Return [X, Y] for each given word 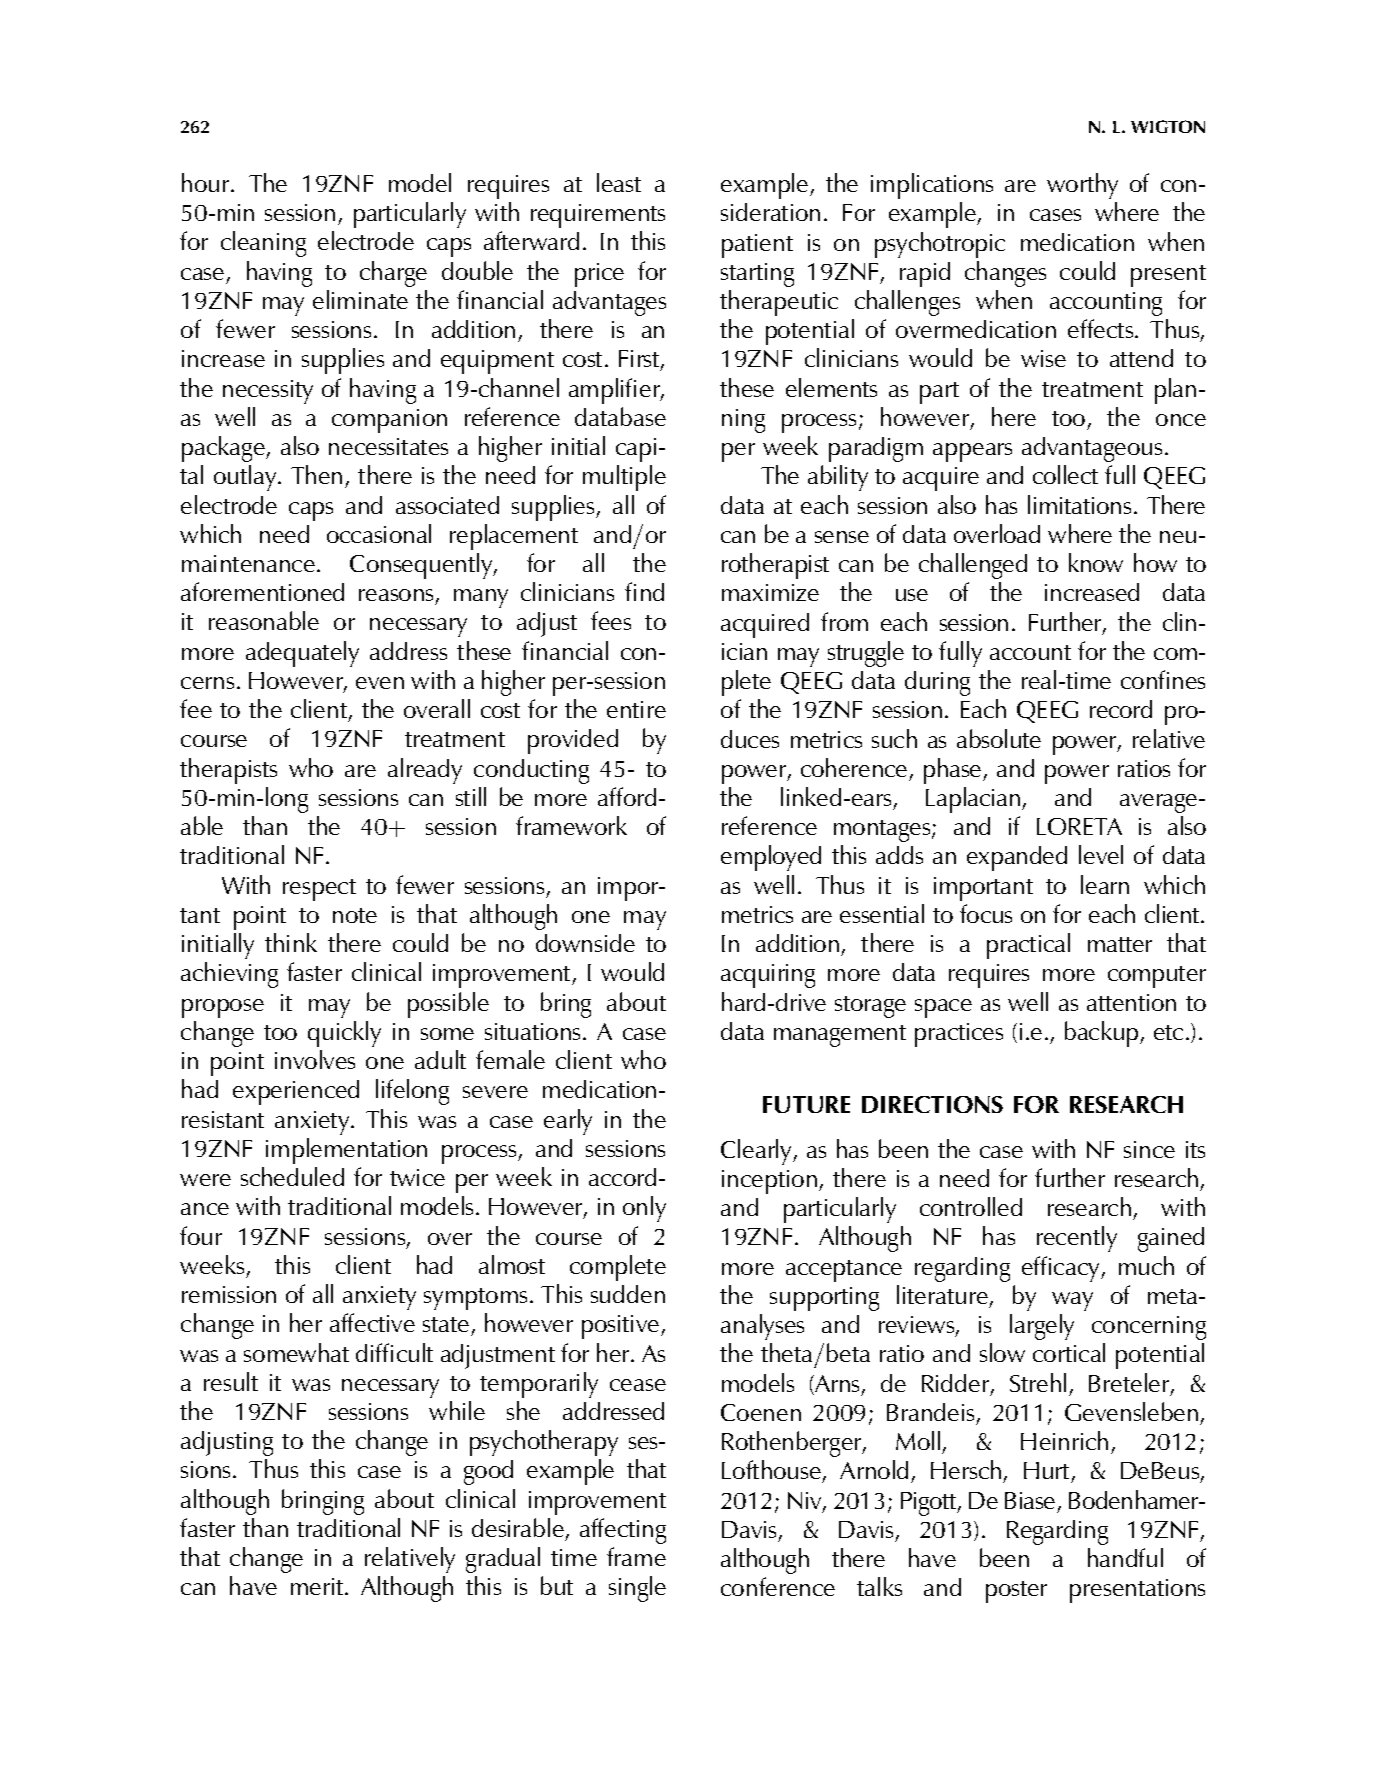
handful [1125, 1557]
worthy [1082, 186]
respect [319, 890]
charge [393, 274]
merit [318, 1586]
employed [771, 858]
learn [1105, 884]
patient [757, 246]
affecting [623, 1531]
